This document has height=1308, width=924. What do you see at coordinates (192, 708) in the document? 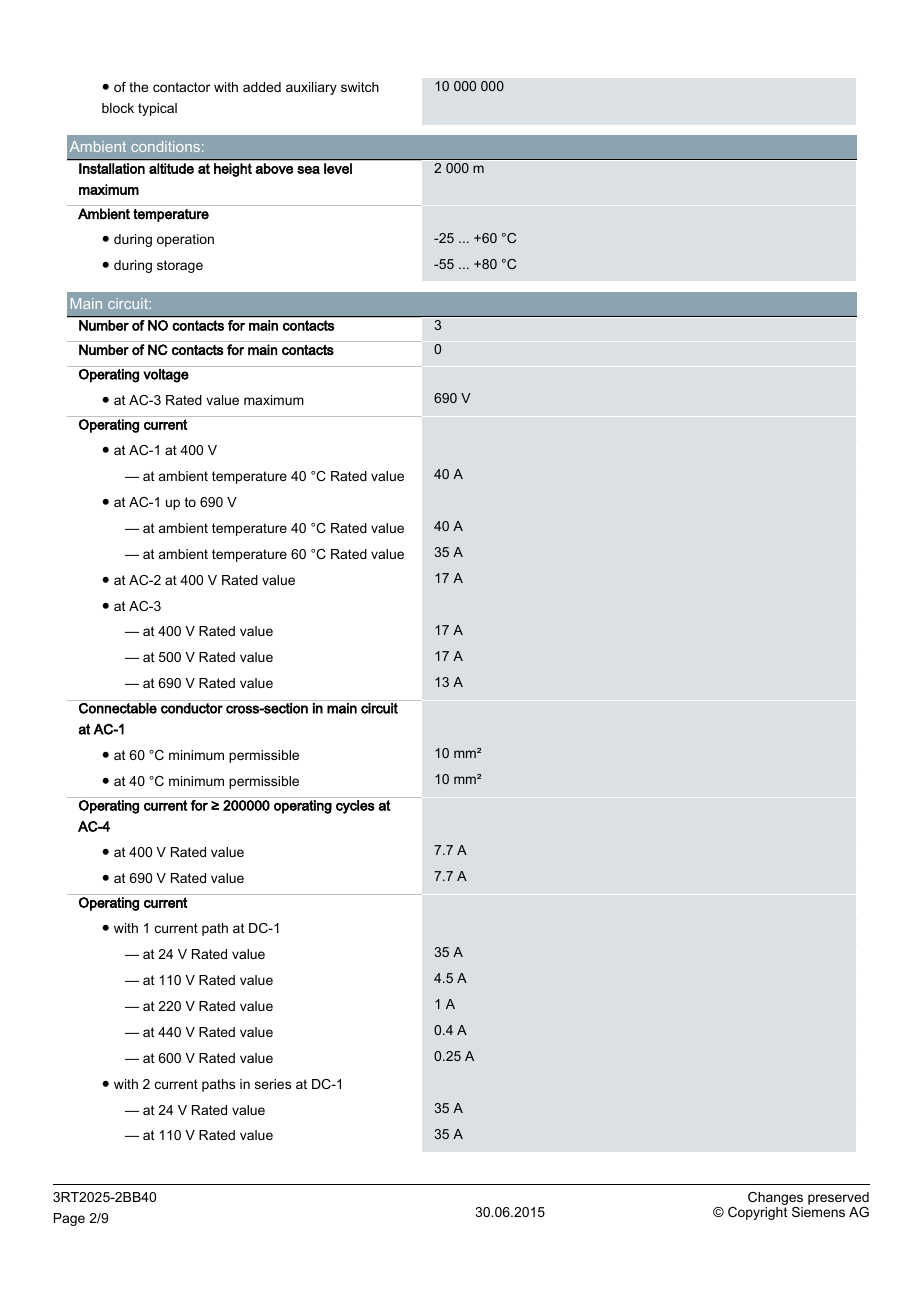
I see `conductor` at bounding box center [192, 708].
